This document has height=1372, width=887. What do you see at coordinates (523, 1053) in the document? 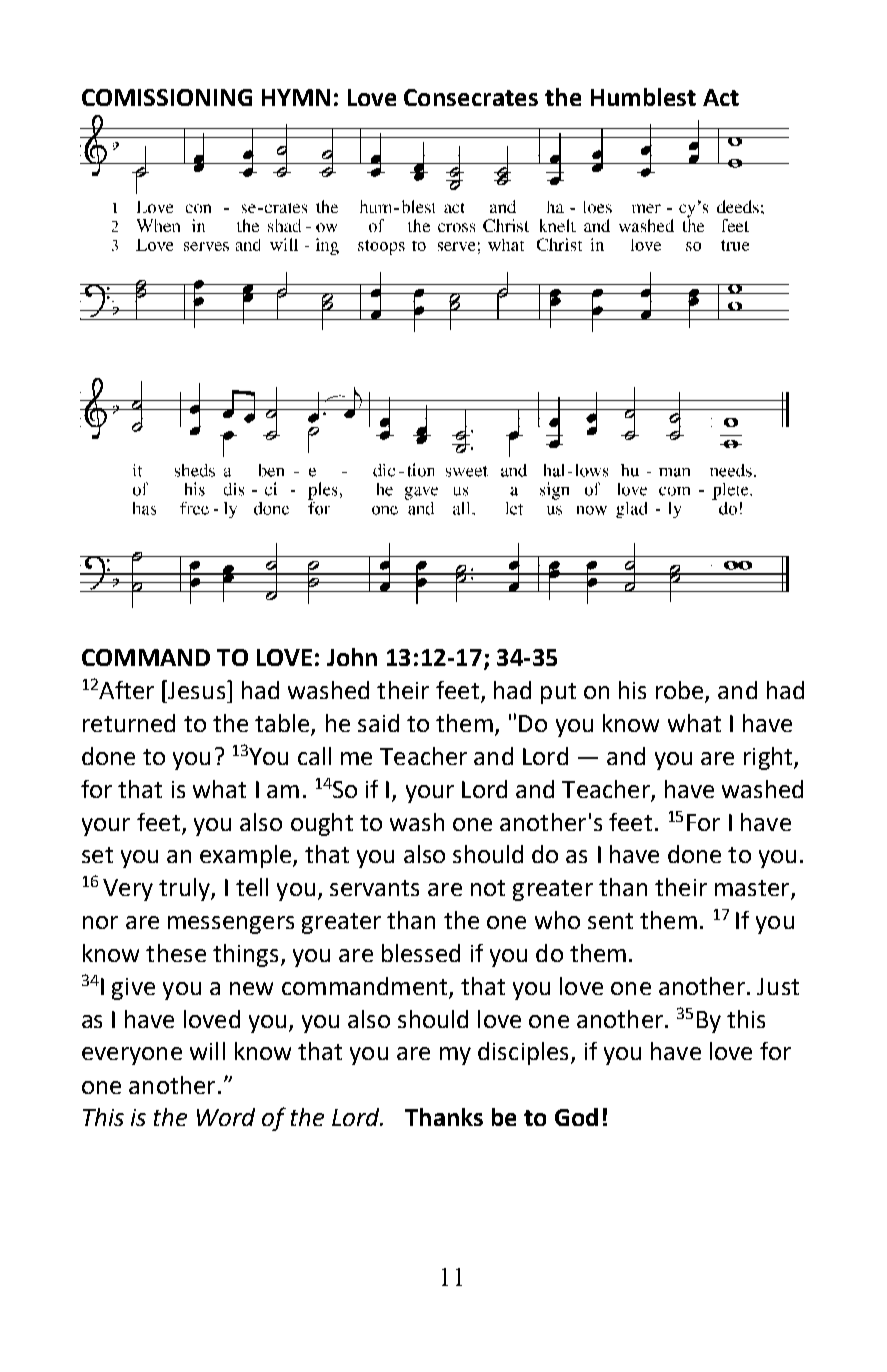
I see `disciples` at bounding box center [523, 1053].
